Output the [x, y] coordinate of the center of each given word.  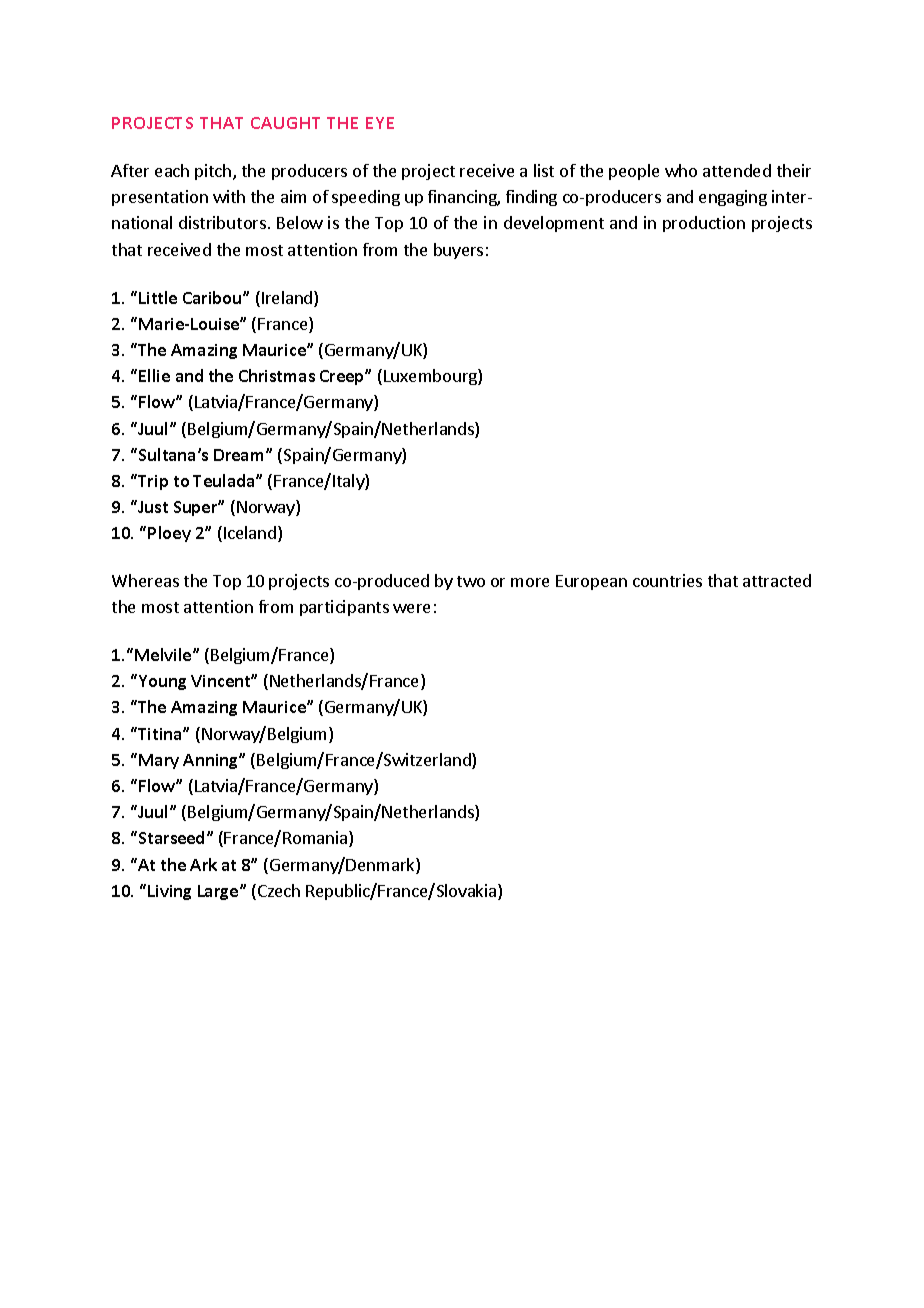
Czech [277, 892]
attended [737, 170]
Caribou [213, 297]
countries [667, 580]
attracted [777, 580]
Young [161, 682]
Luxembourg [431, 377]
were [411, 608]
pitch [214, 172]
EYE [380, 123]
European [591, 582]
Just [152, 506]
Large [219, 892]
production [704, 224]
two [471, 581]
